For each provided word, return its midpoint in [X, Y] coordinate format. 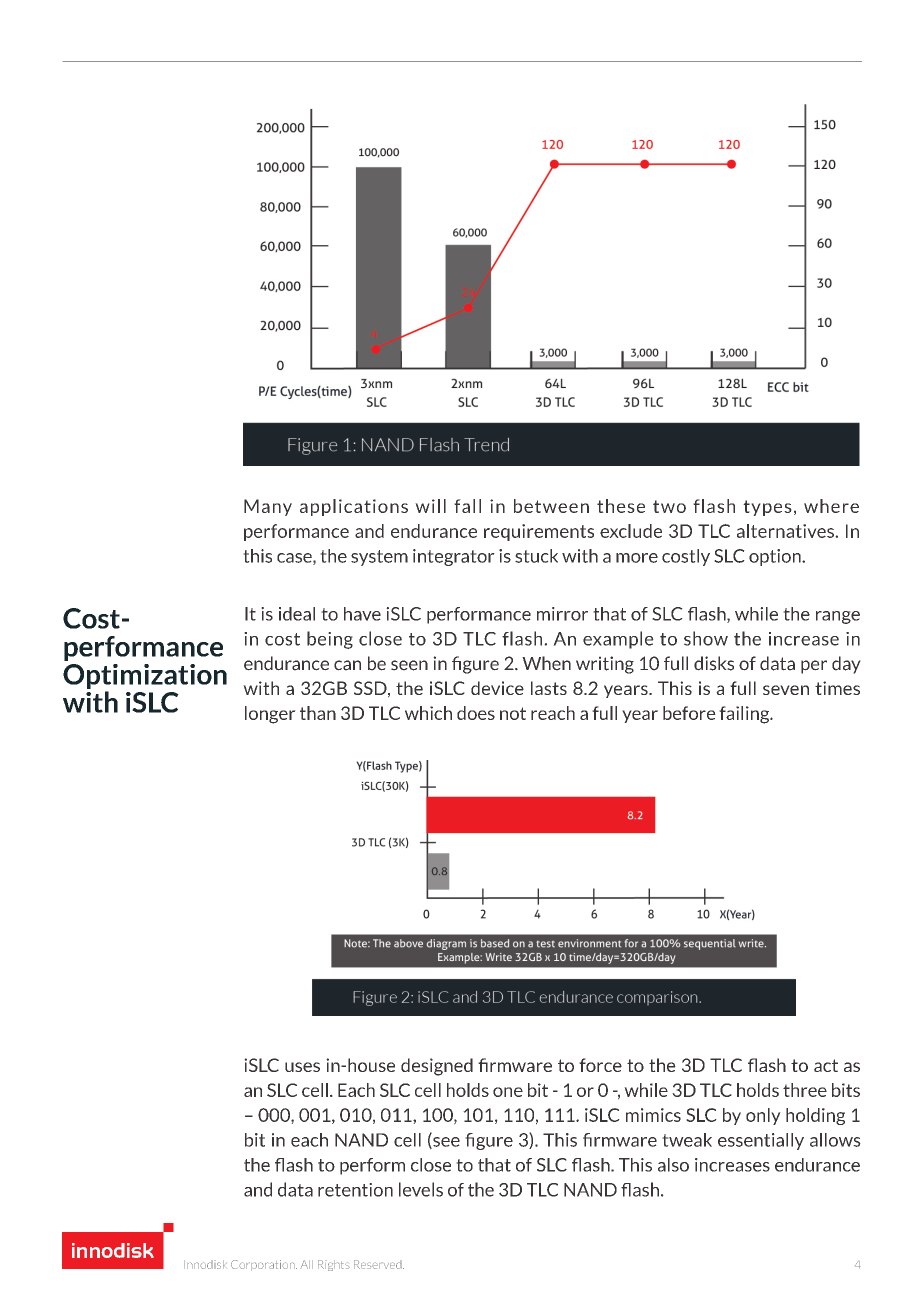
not [513, 713]
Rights [334, 1265]
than [318, 713]
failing [745, 715]
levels [421, 1189]
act [826, 1065]
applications [354, 507]
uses [302, 1067]
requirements [539, 532]
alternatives [786, 531]
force [600, 1065]
